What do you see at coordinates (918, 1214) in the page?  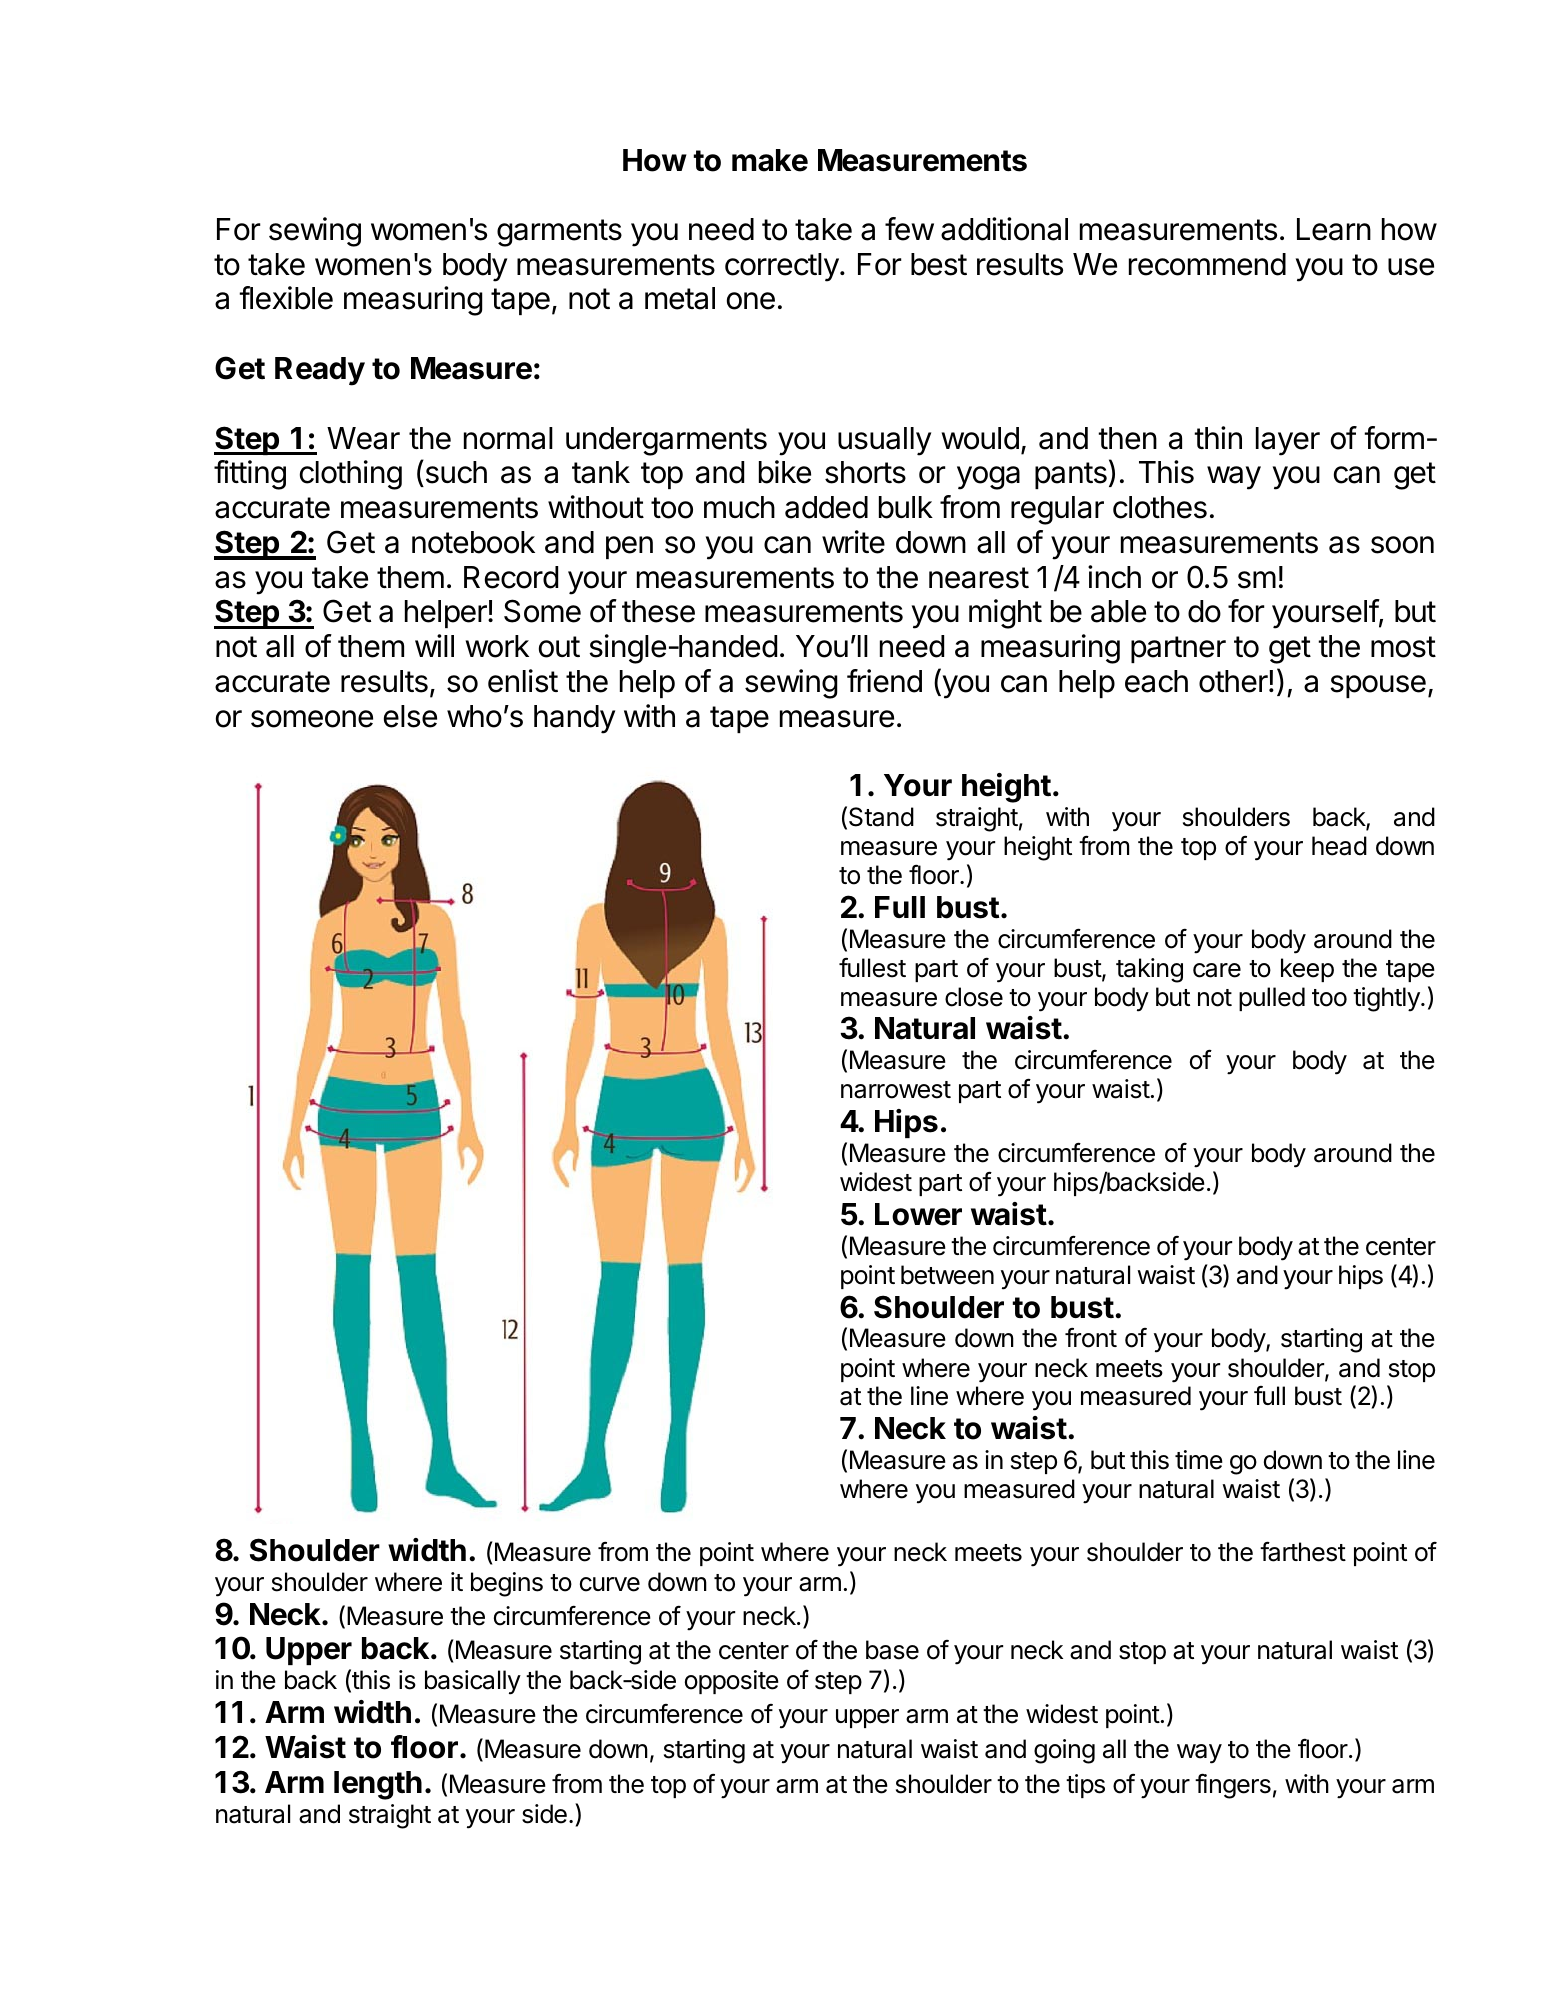 I see `Lower` at bounding box center [918, 1214].
